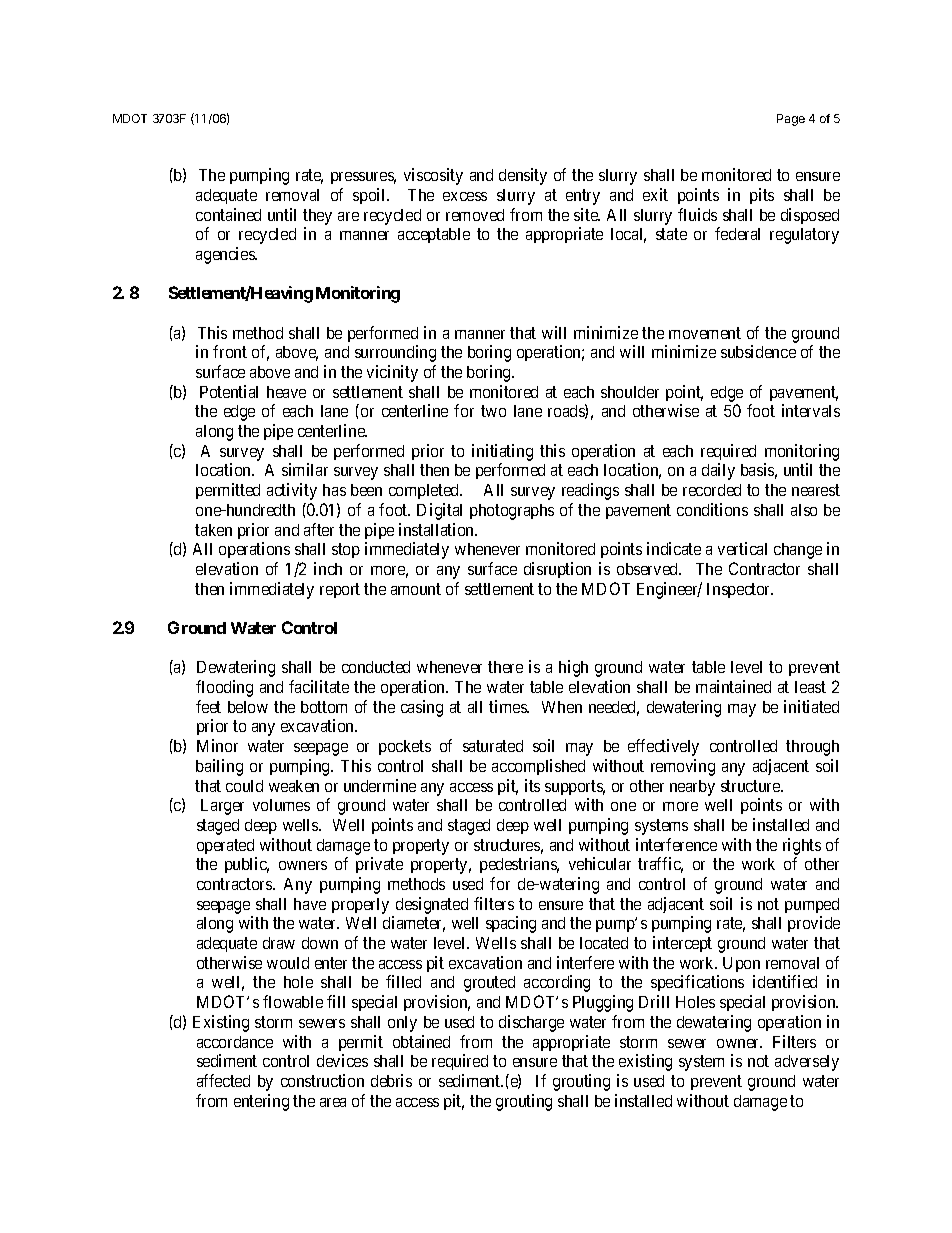 Image resolution: width=952 pixels, height=1233 pixels. I want to click on accomplished, so click(538, 767).
